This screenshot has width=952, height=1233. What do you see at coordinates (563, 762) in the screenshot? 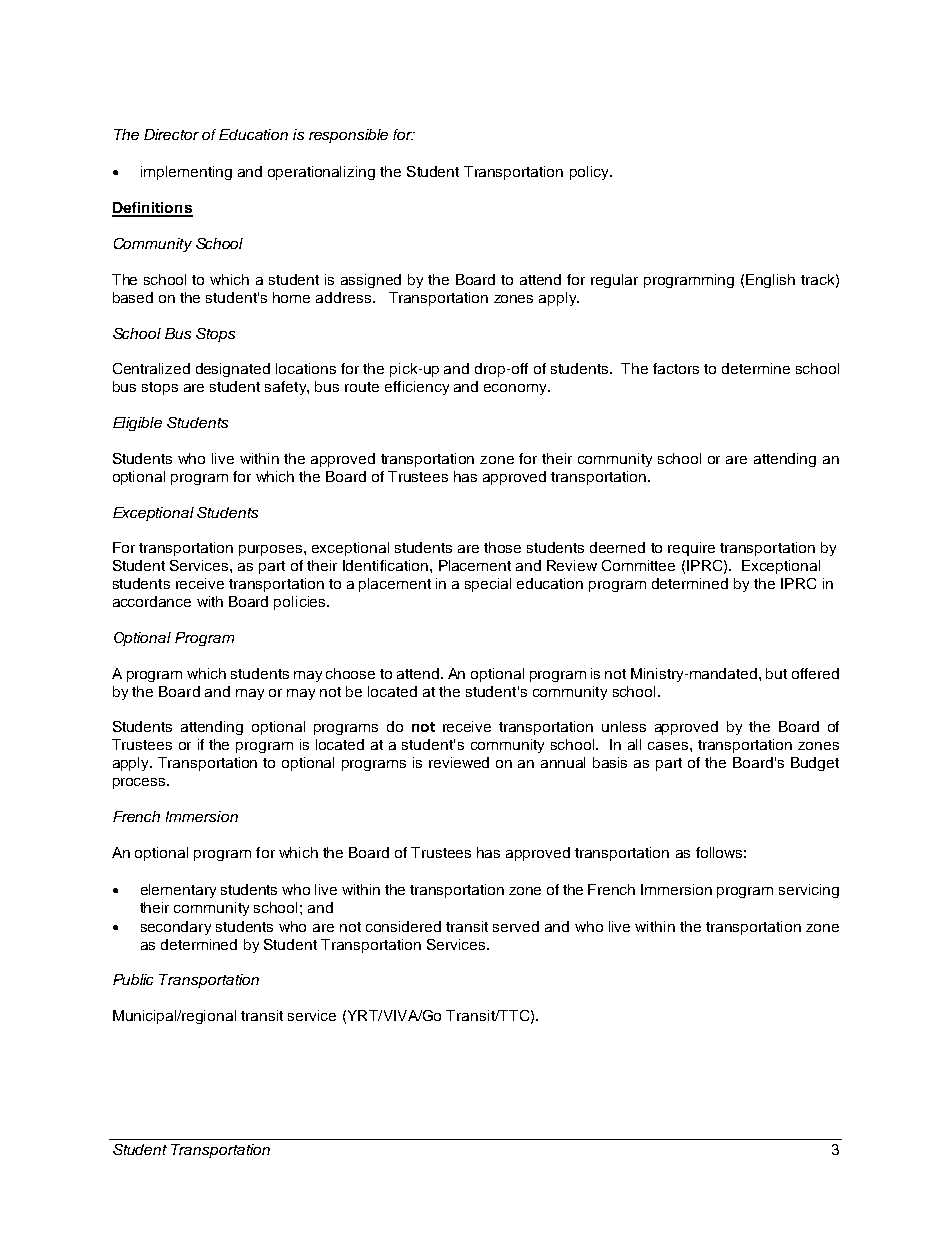
I see `annual` at bounding box center [563, 762].
